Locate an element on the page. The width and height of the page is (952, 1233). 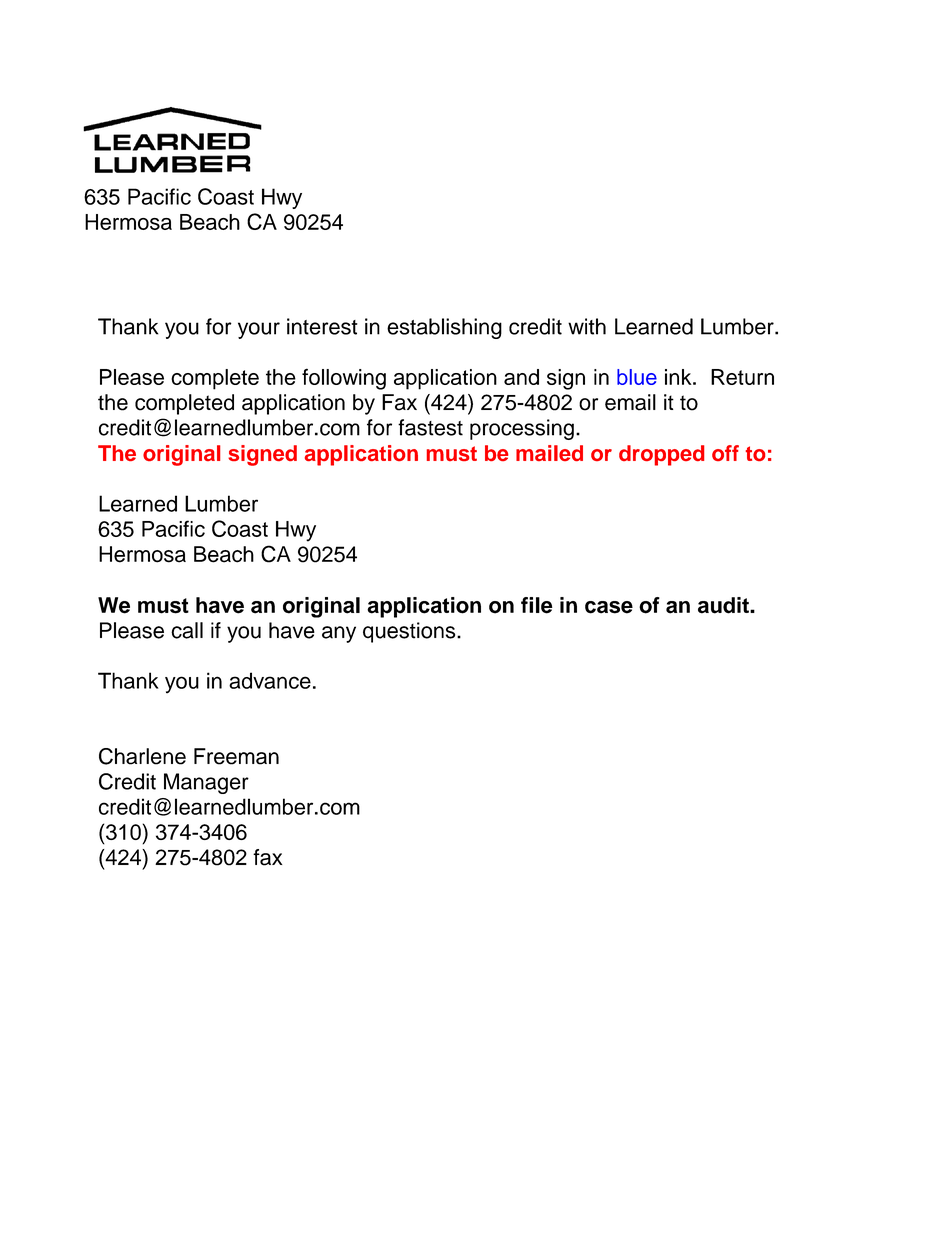
with is located at coordinates (587, 326).
